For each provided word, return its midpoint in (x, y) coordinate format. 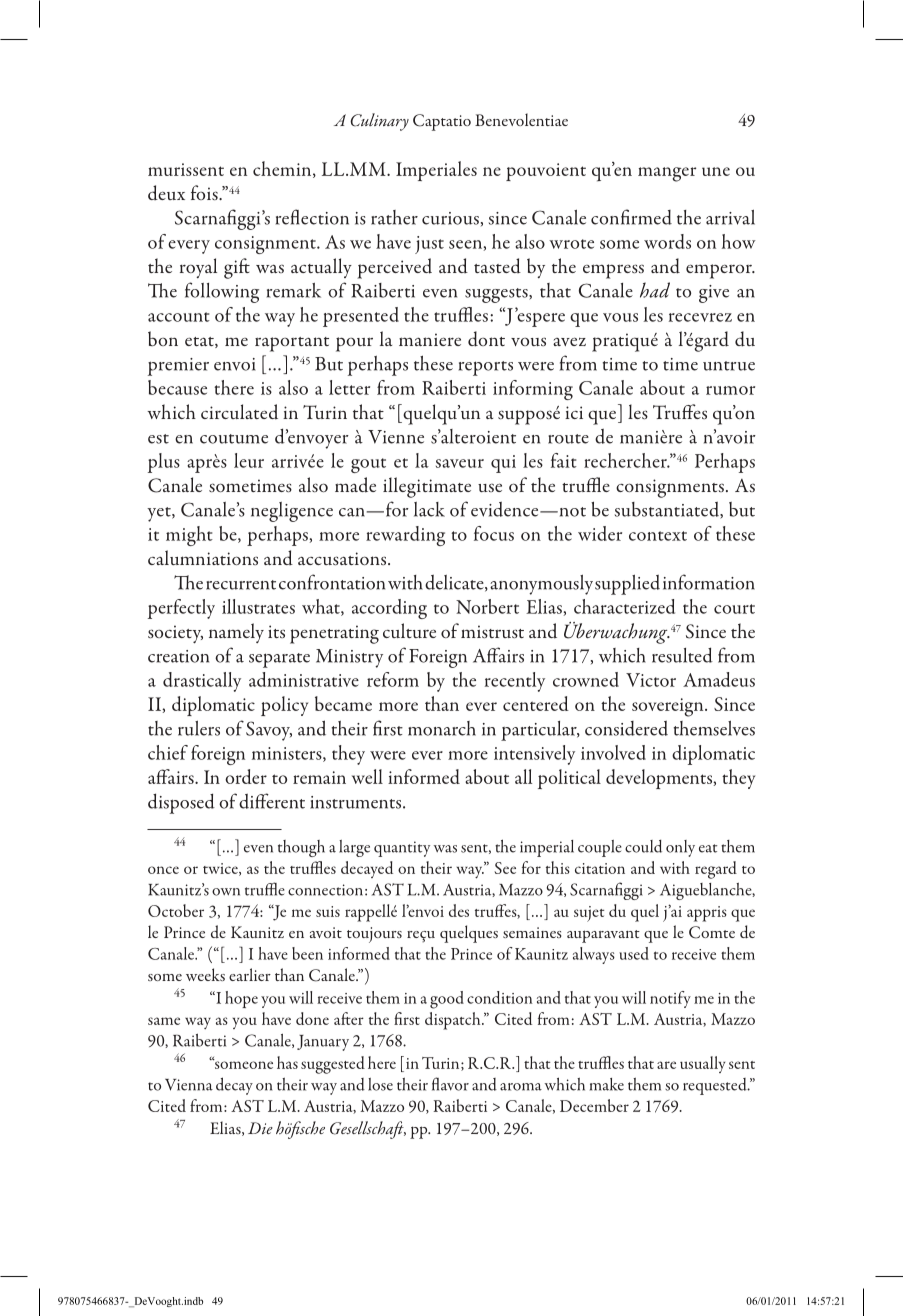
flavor (450, 1084)
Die (260, 1128)
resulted (682, 655)
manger (667, 174)
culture (409, 630)
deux (166, 192)
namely (236, 633)
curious (450, 218)
